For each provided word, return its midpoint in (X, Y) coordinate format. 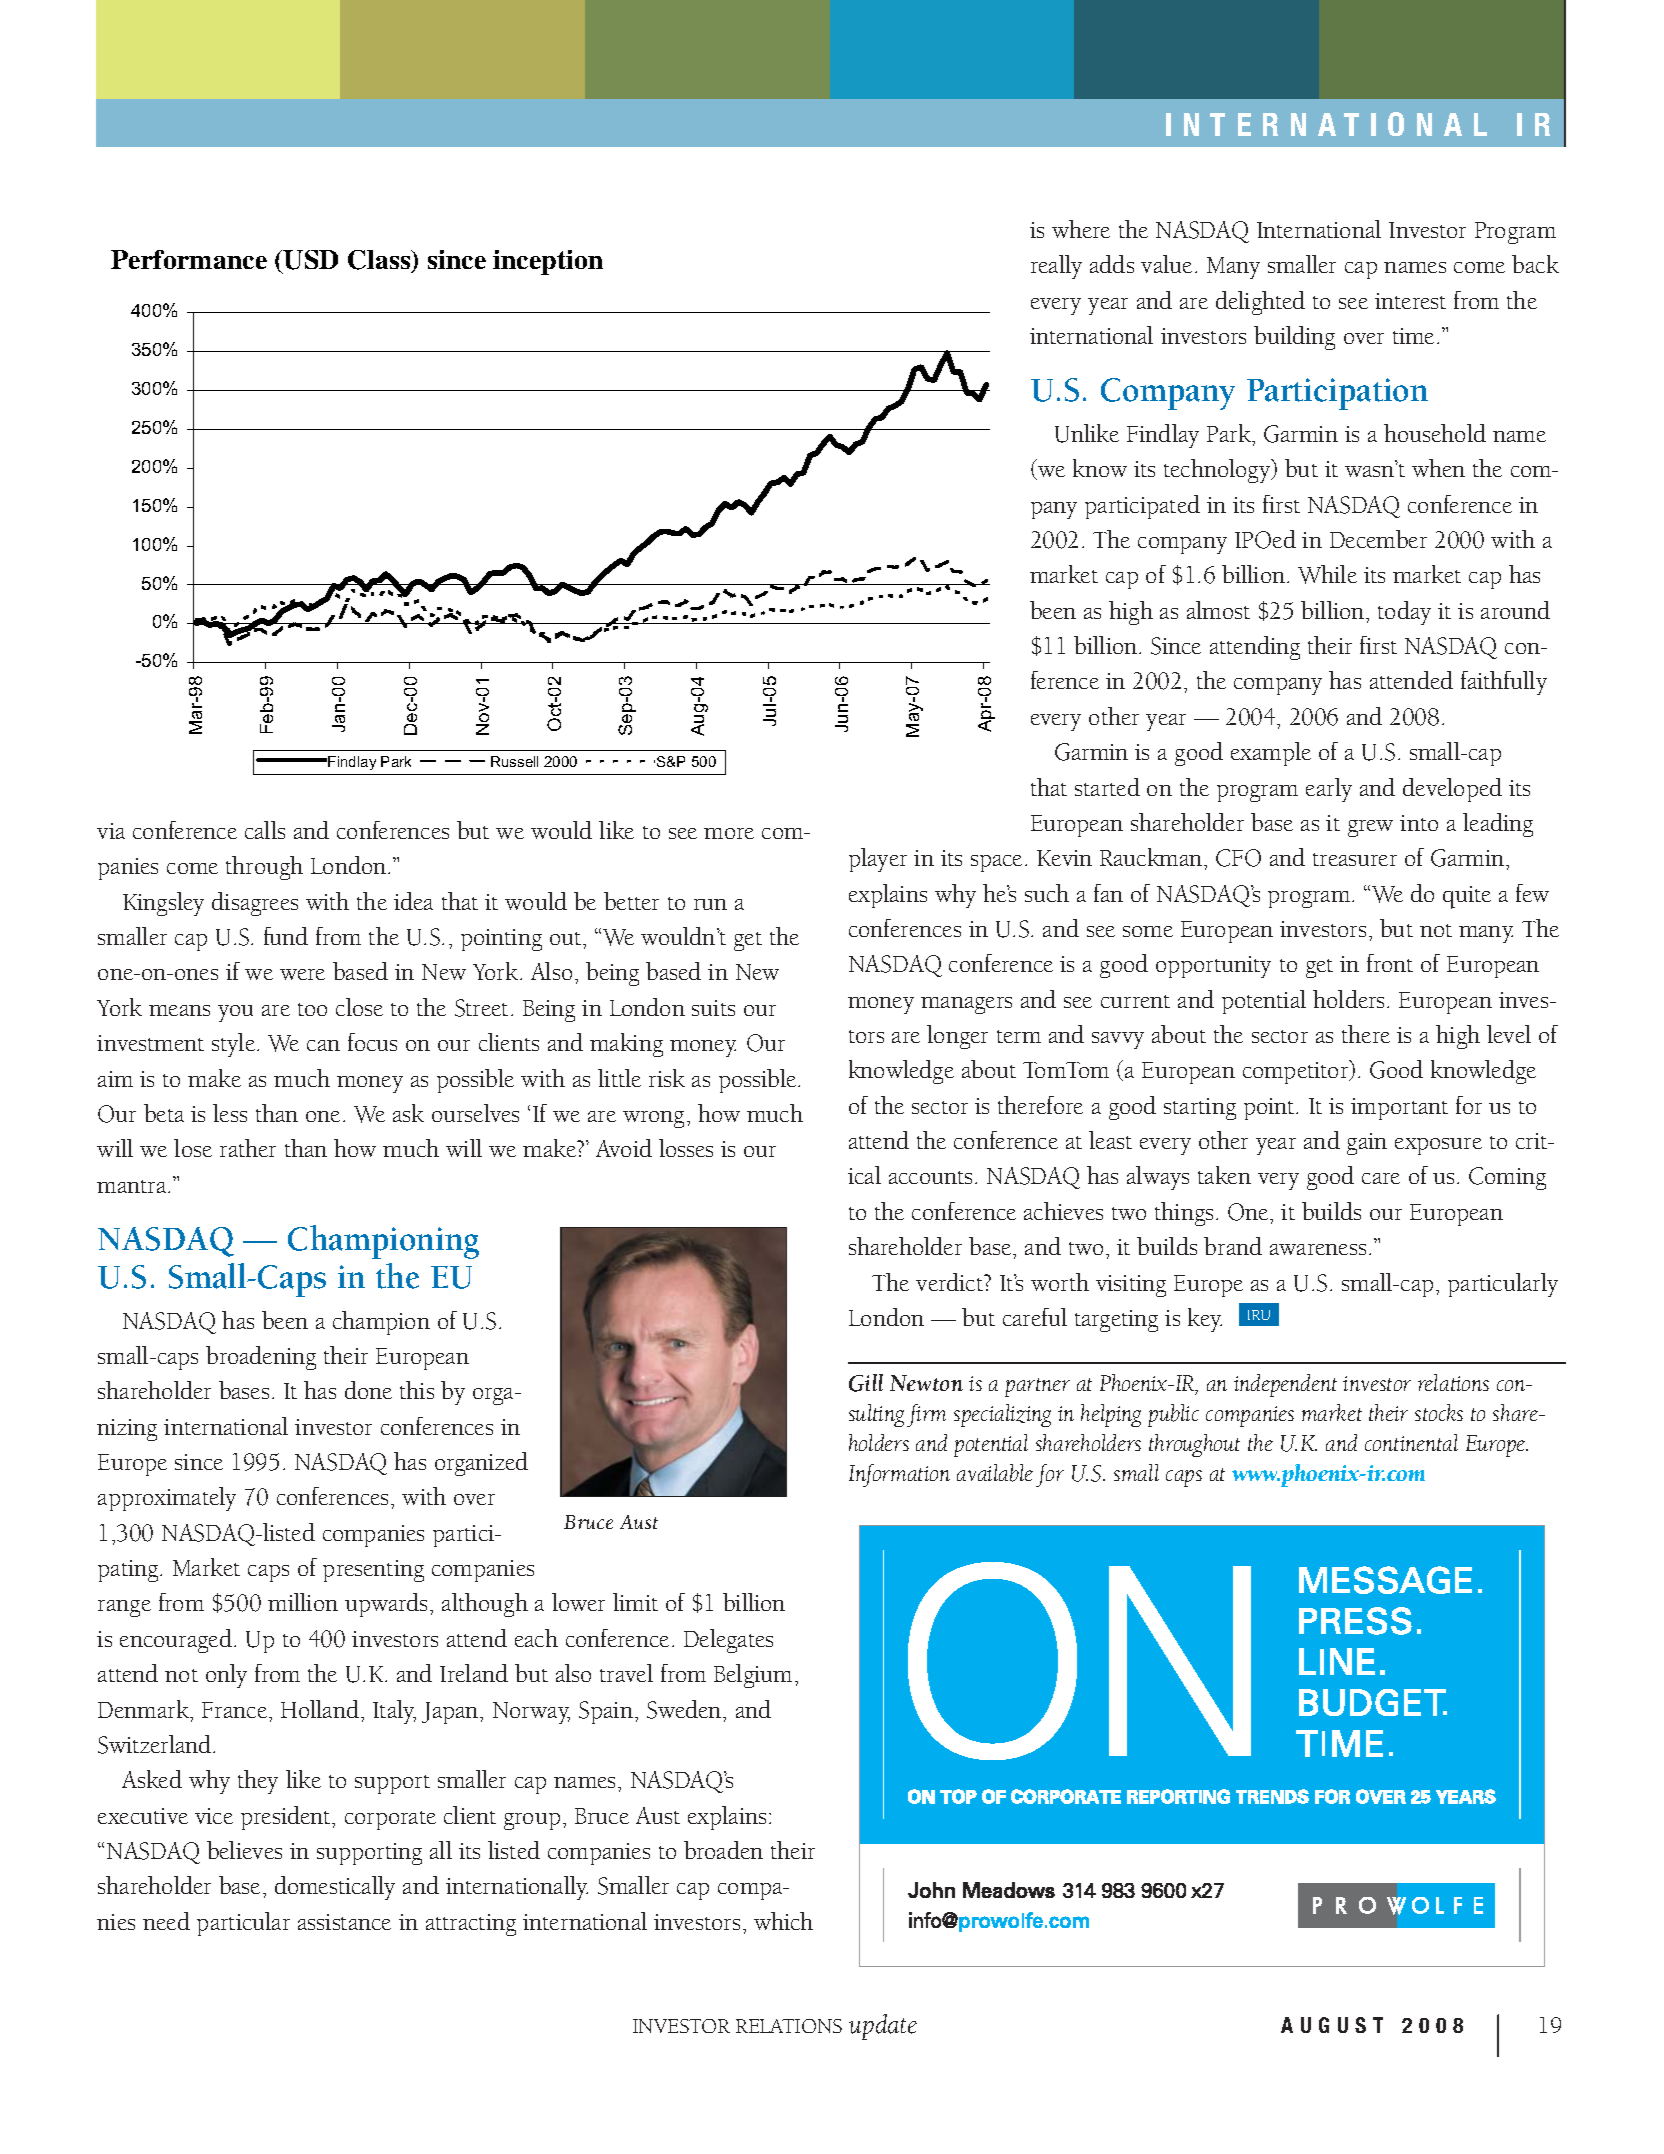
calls (265, 830)
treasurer (1355, 859)
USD (310, 260)
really (1056, 267)
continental (1411, 1442)
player (878, 860)
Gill (866, 1383)
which (783, 1921)
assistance (344, 1922)
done (368, 1390)
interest (1410, 301)
